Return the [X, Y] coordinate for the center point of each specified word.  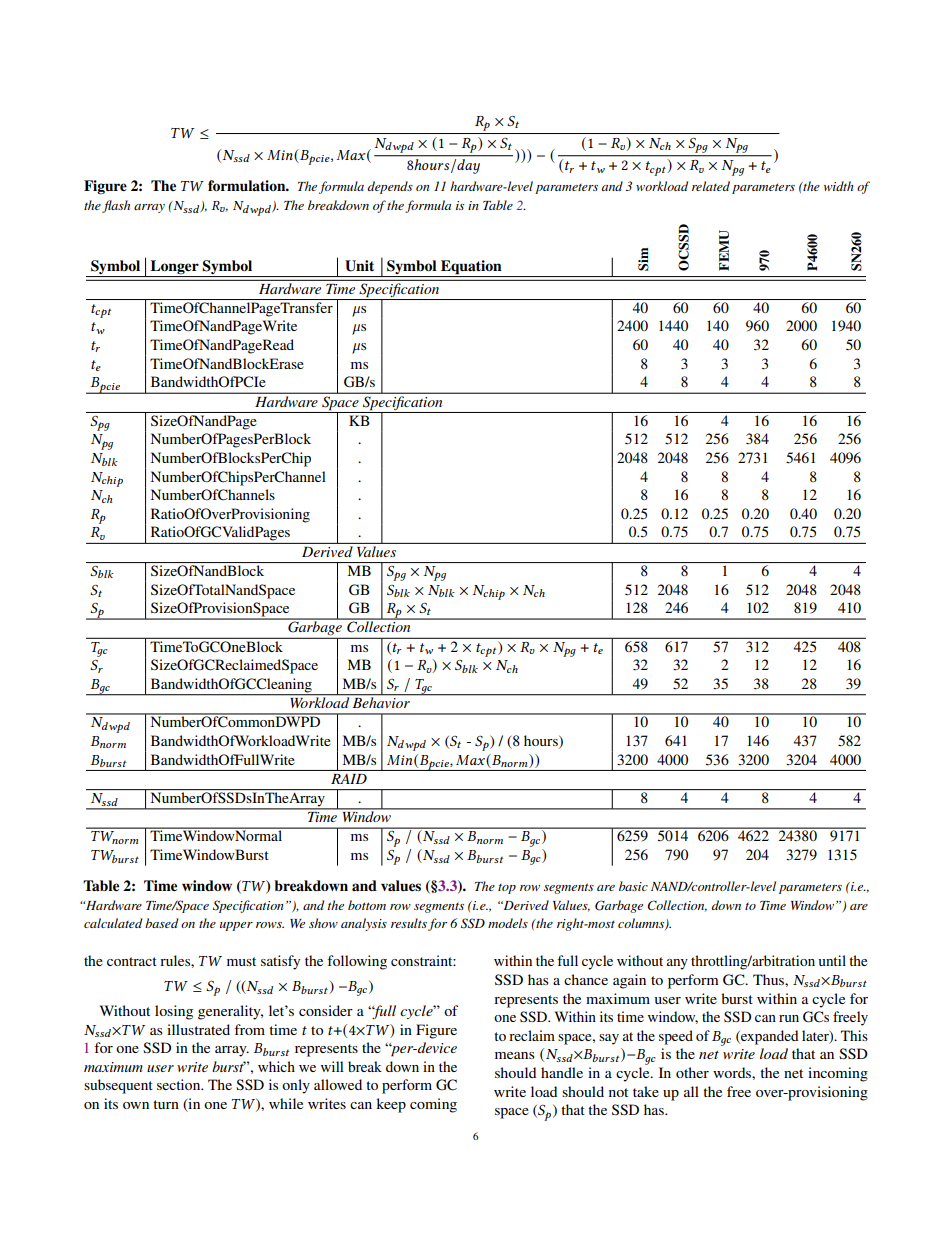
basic [633, 886]
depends [390, 187]
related [711, 186]
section [180, 1084]
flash [116, 206]
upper [236, 926]
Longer [175, 267]
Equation [471, 267]
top [507, 889]
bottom [367, 905]
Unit [359, 266]
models [508, 923]
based [162, 923]
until [832, 960]
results [409, 923]
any [677, 964]
